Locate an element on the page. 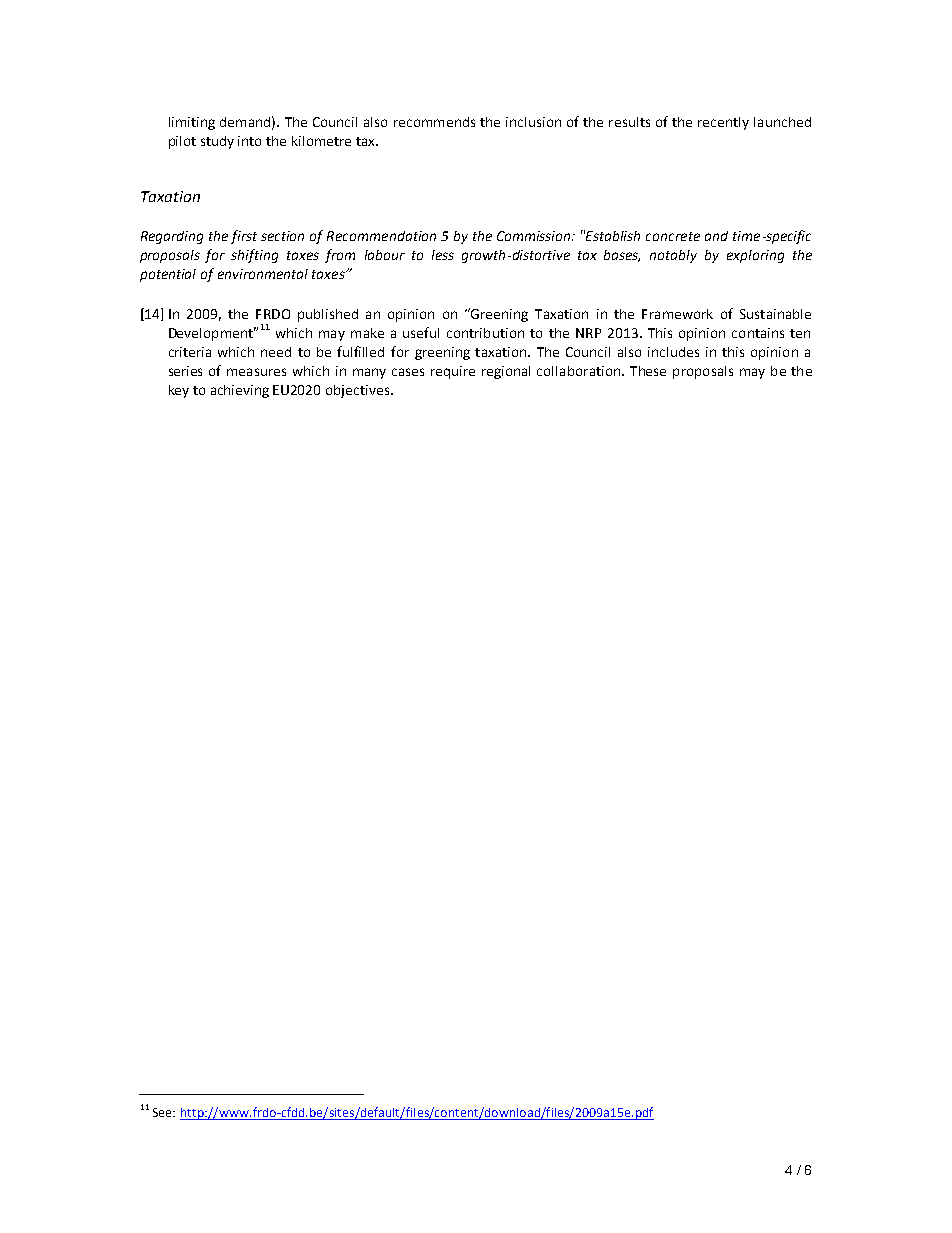  collaboration is located at coordinates (578, 371).
